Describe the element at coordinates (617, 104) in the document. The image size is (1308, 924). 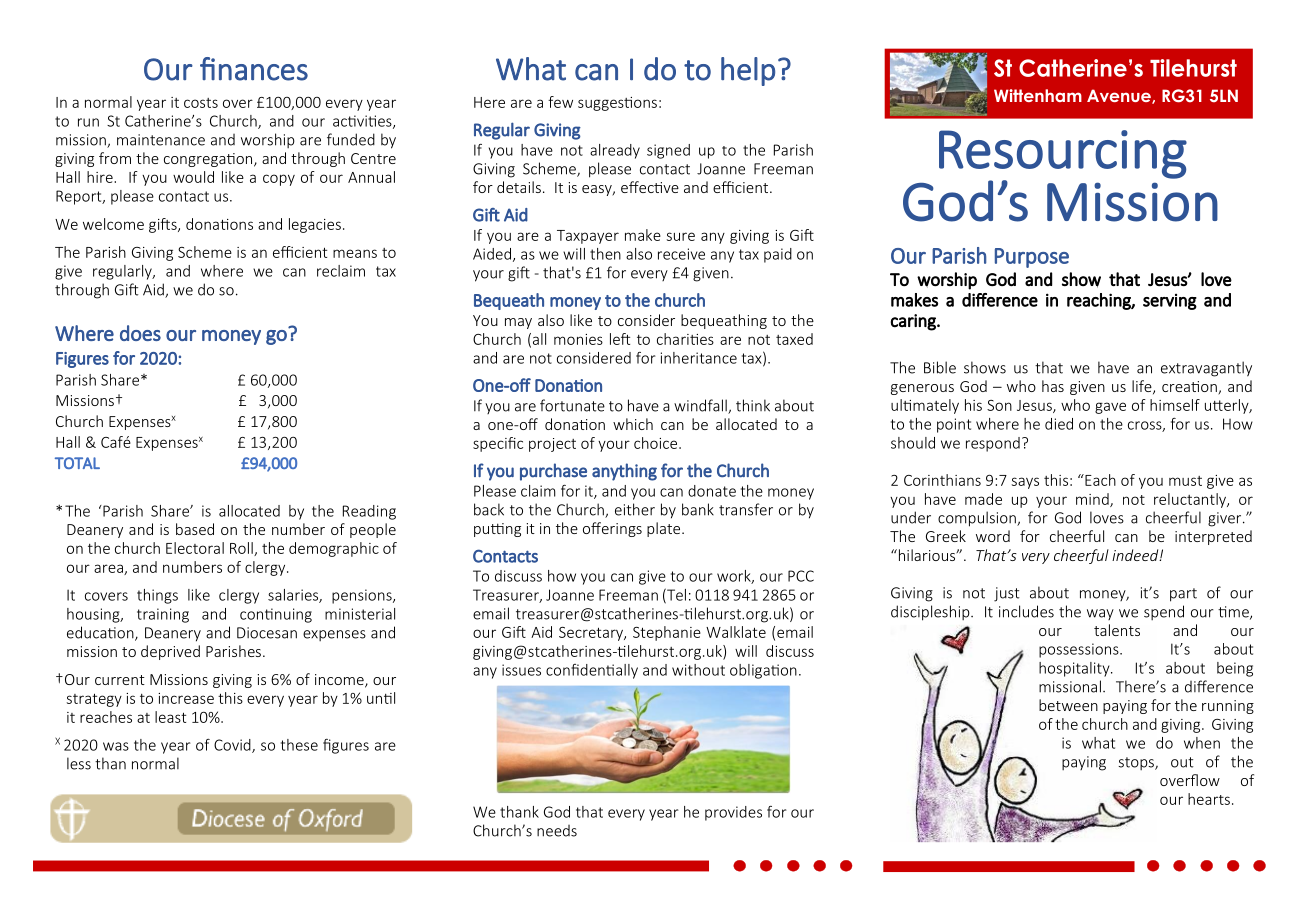
I see `suggestions` at that location.
